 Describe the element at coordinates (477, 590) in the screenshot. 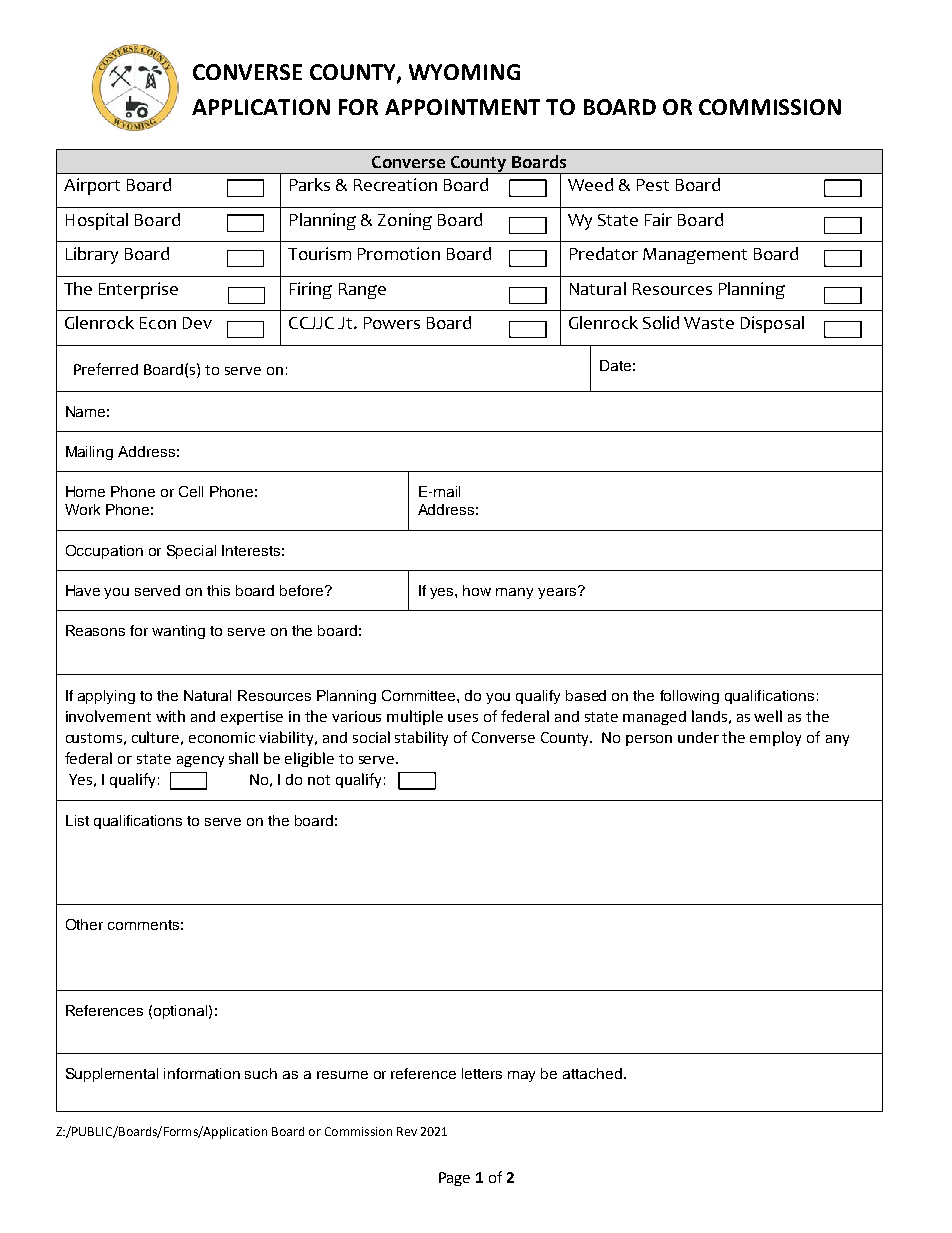

I see `how` at that location.
